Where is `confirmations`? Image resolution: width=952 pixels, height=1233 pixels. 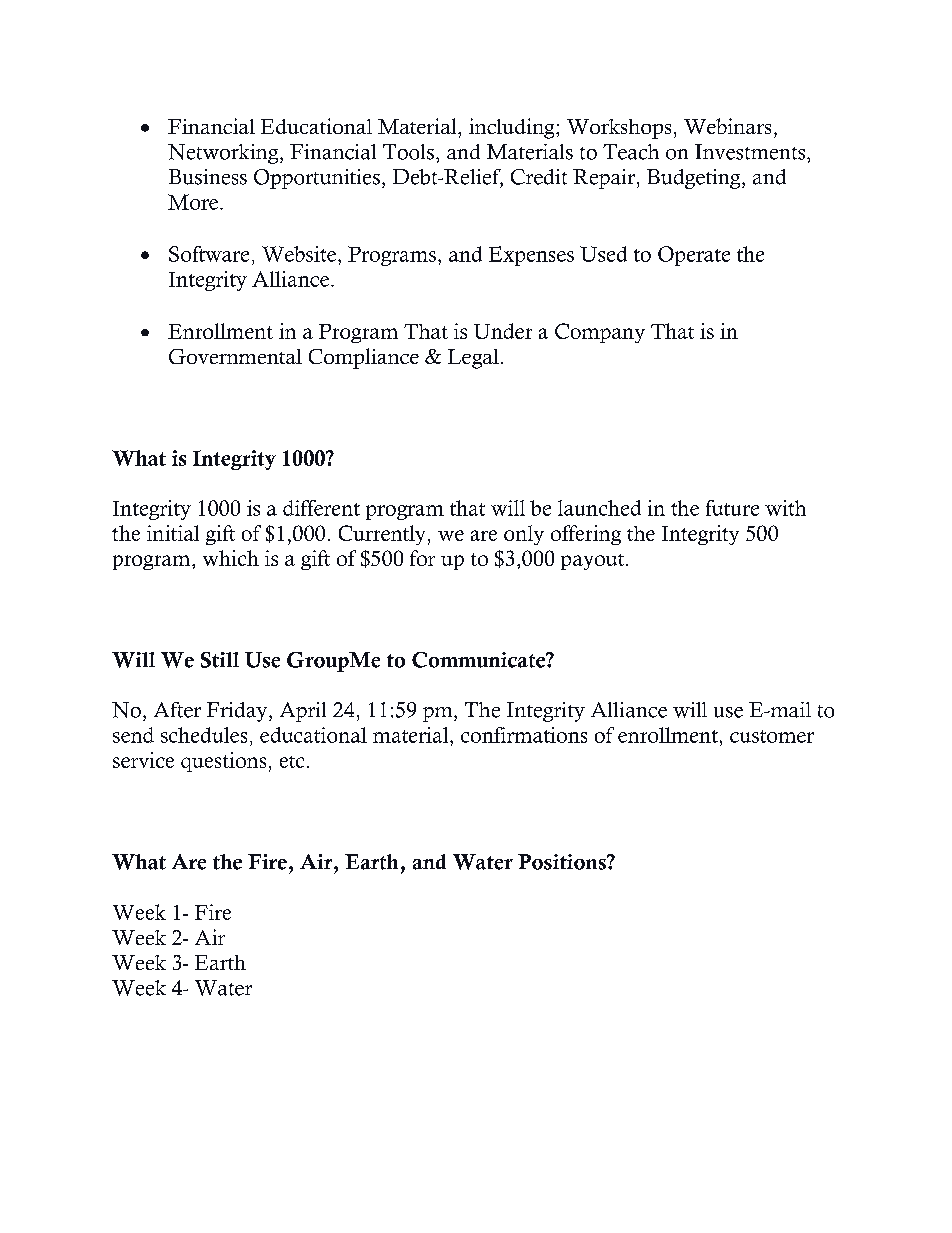 confirmations is located at coordinates (524, 735).
